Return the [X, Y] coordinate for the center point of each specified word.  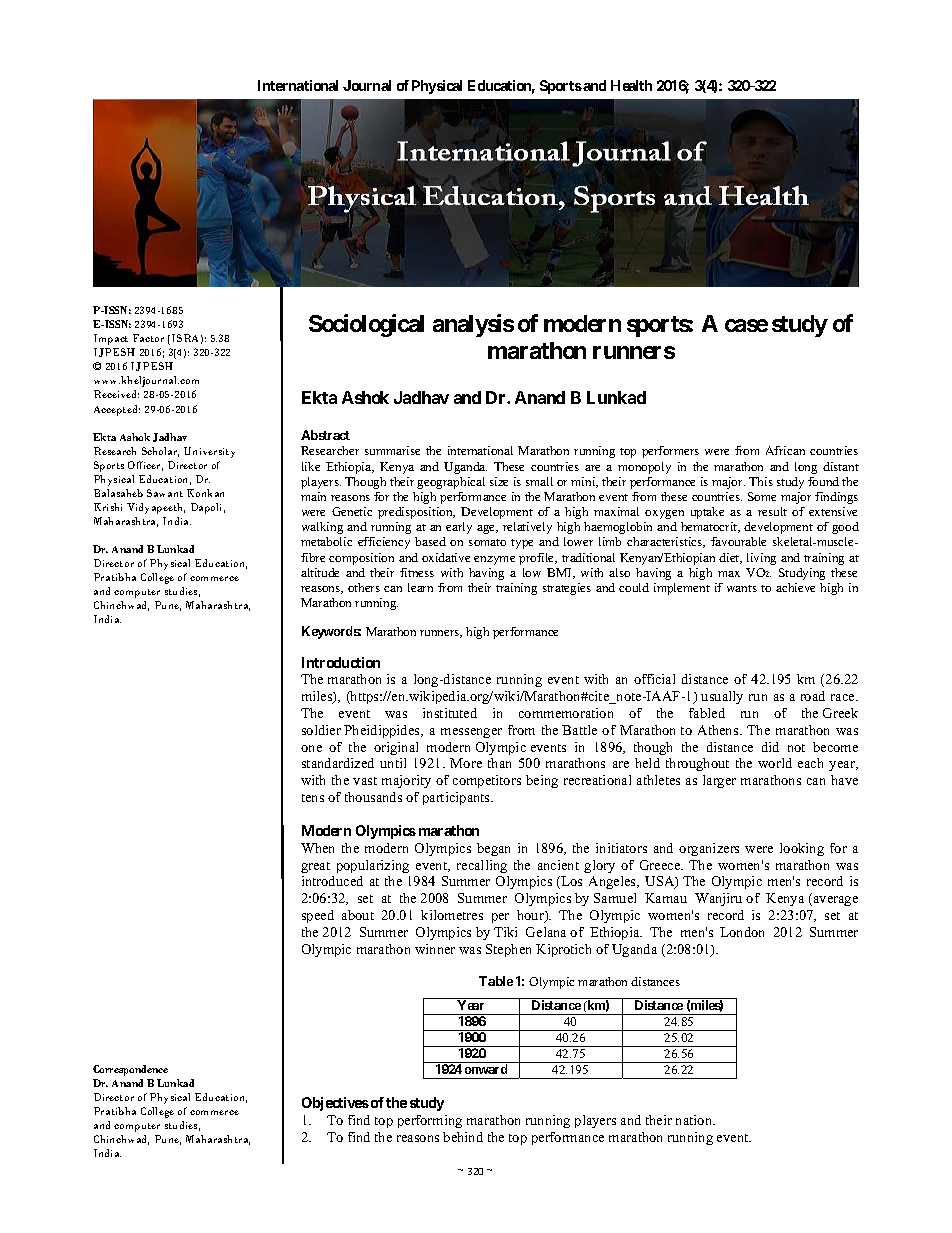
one [311, 748]
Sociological [366, 325]
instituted [450, 713]
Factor [148, 338]
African [785, 450]
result [772, 511]
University [209, 452]
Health [631, 85]
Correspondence [130, 1070]
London [742, 932]
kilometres [452, 915]
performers [670, 452]
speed [318, 916]
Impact [111, 339]
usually [722, 697]
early [459, 528]
